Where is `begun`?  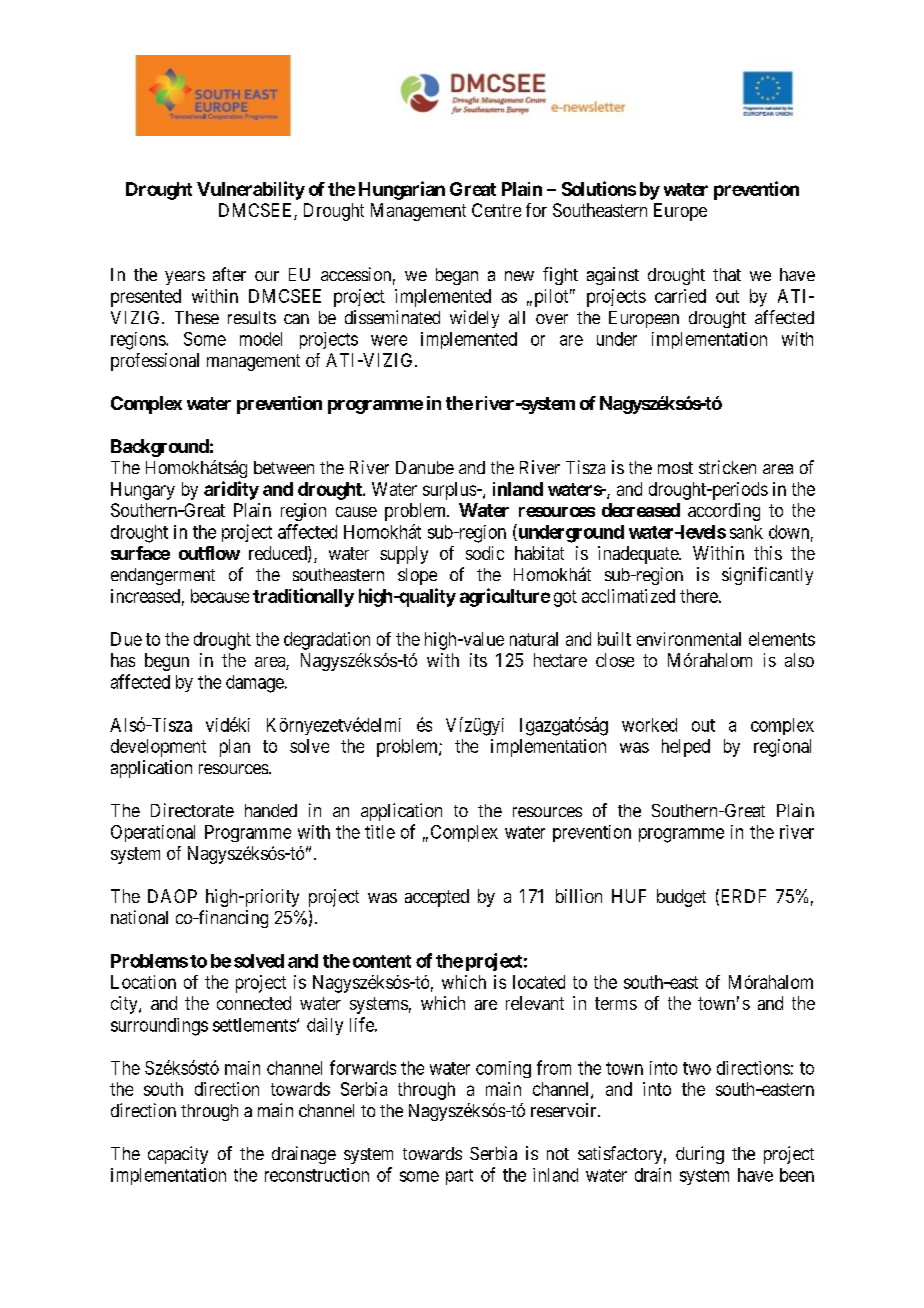 begun is located at coordinates (167, 662).
